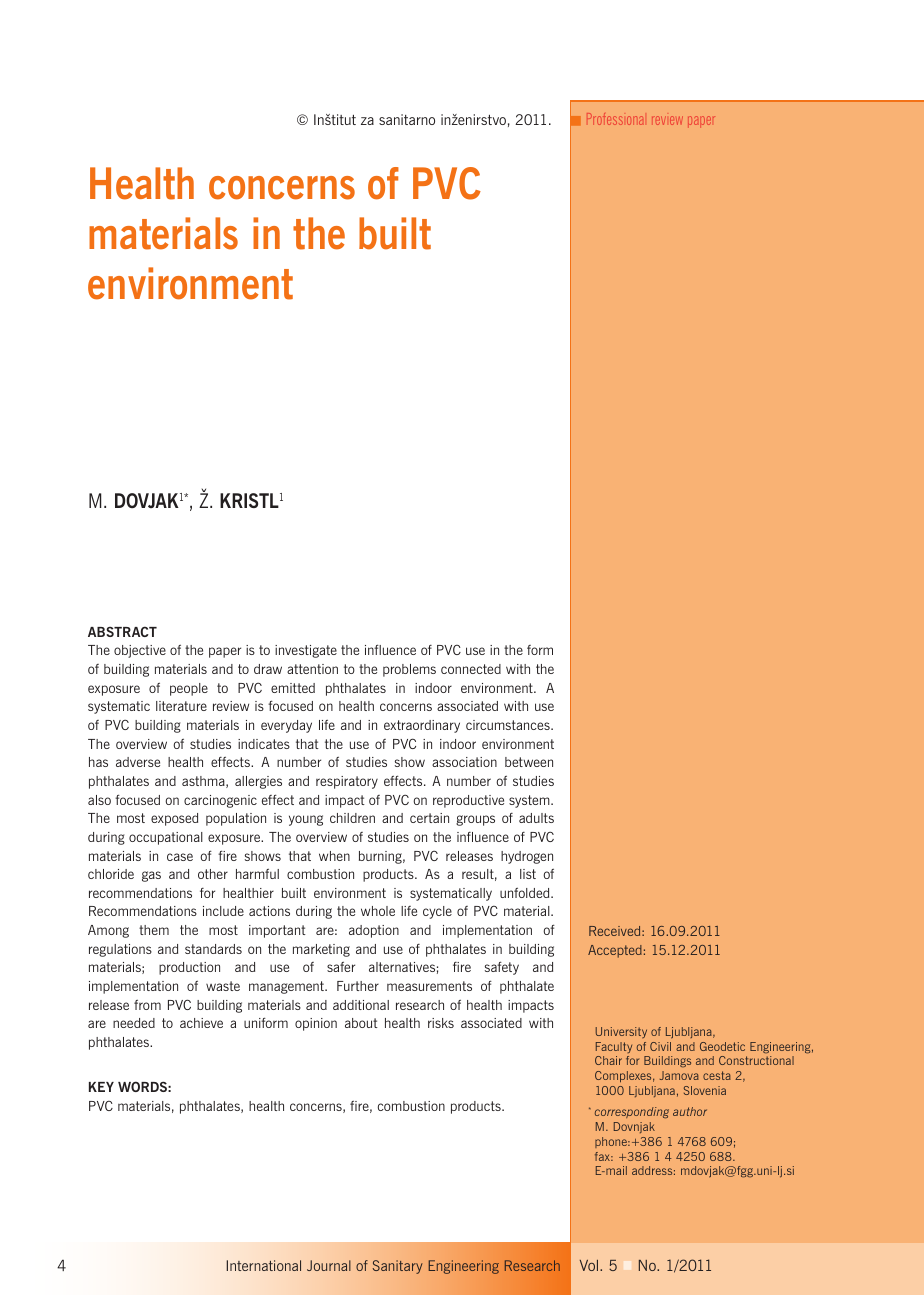 The width and height of the screenshot is (924, 1308). Describe the element at coordinates (509, 725) in the screenshot. I see `circumstances` at that location.
